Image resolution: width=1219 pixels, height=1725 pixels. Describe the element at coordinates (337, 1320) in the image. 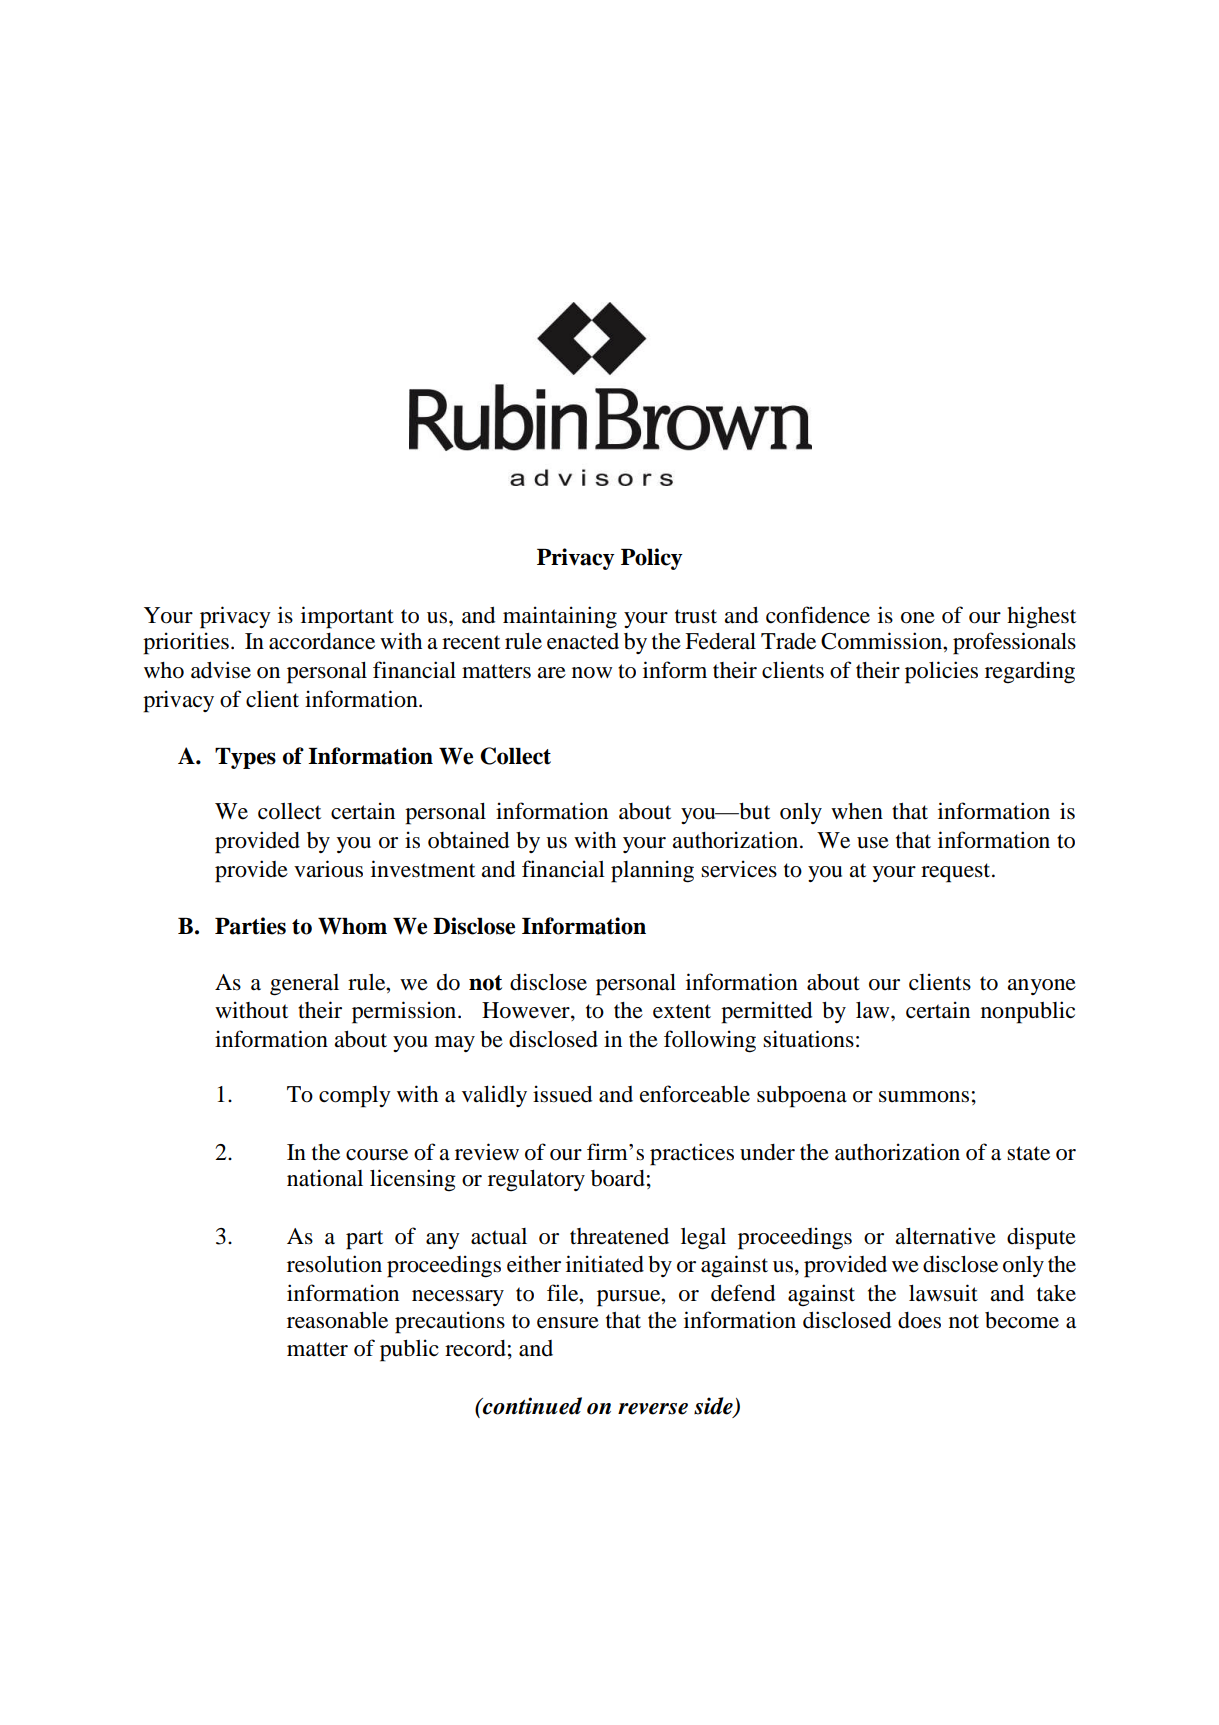

I see `reasonable` at that location.
